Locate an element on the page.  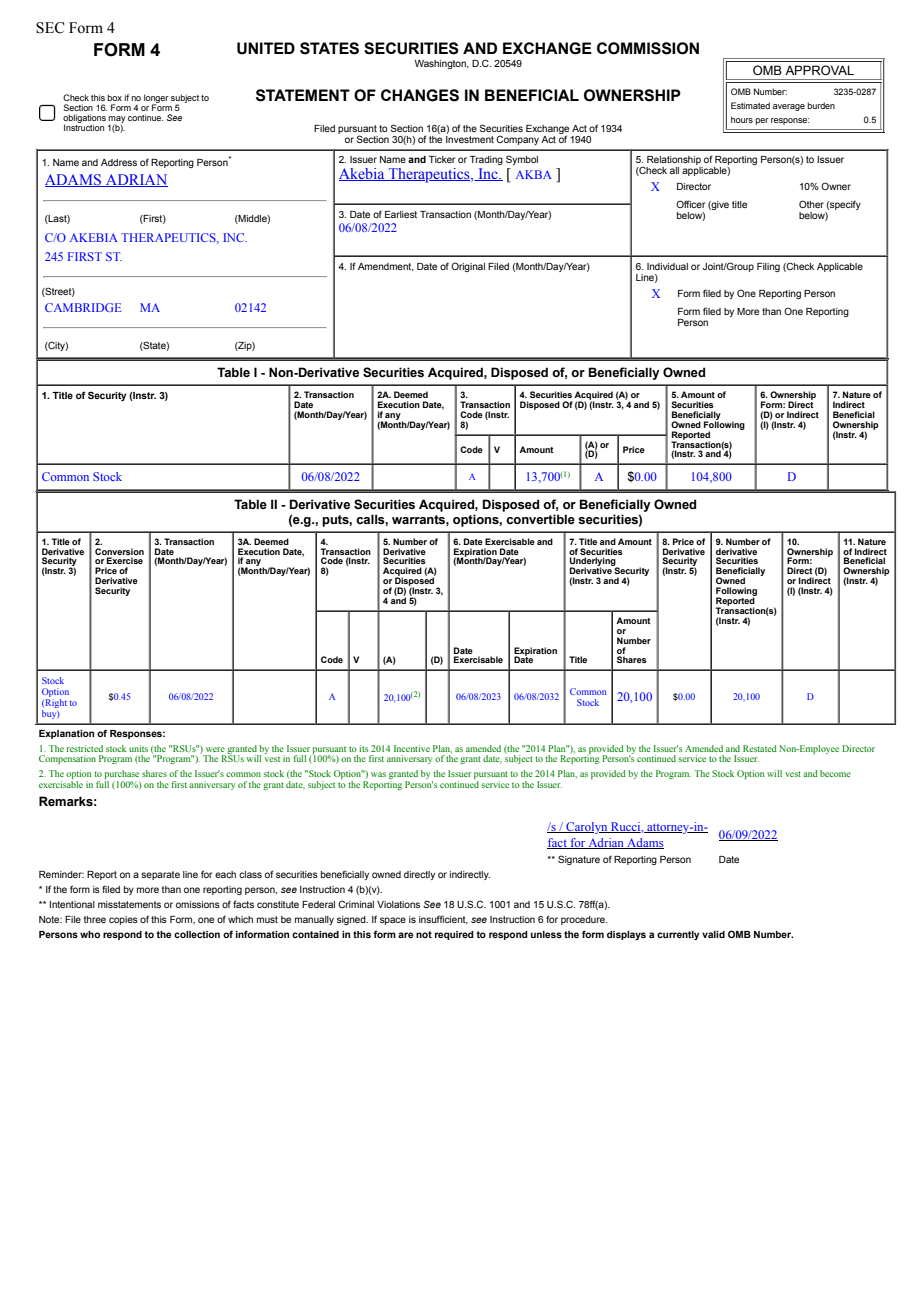
Conversion is located at coordinates (119, 551).
